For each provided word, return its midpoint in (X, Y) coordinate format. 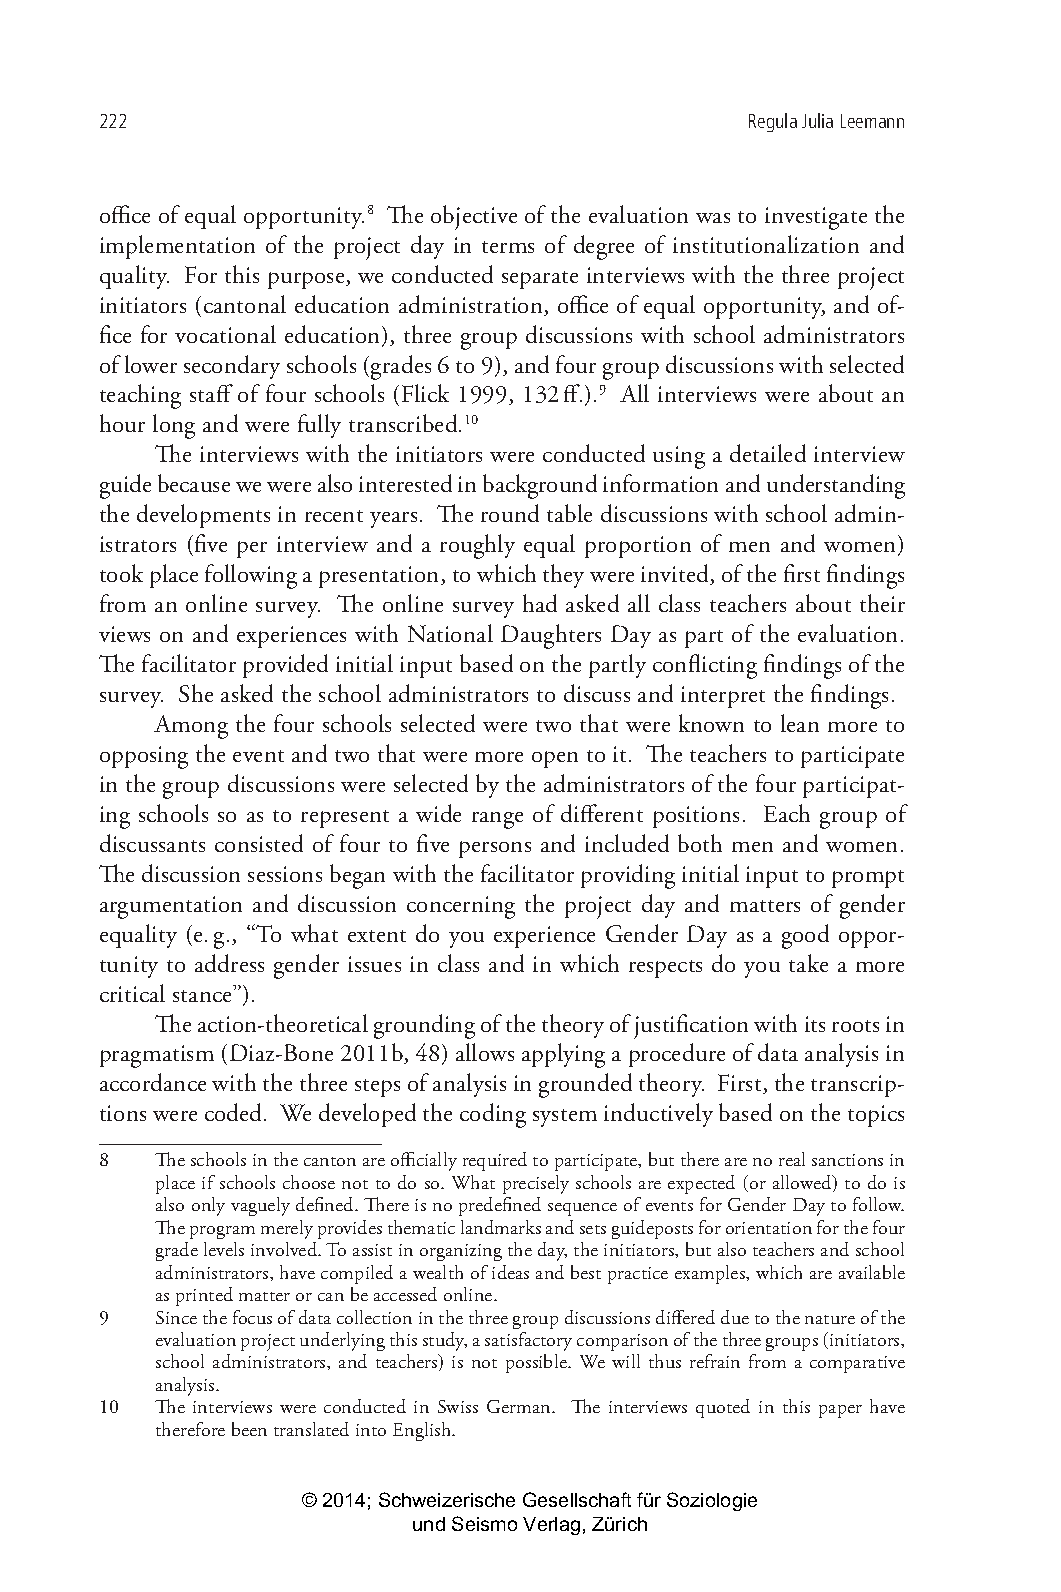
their (882, 603)
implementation (177, 247)
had (540, 603)
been (249, 1429)
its (815, 1024)
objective (474, 217)
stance (204, 995)
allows (485, 1052)
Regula (773, 122)
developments (203, 516)
